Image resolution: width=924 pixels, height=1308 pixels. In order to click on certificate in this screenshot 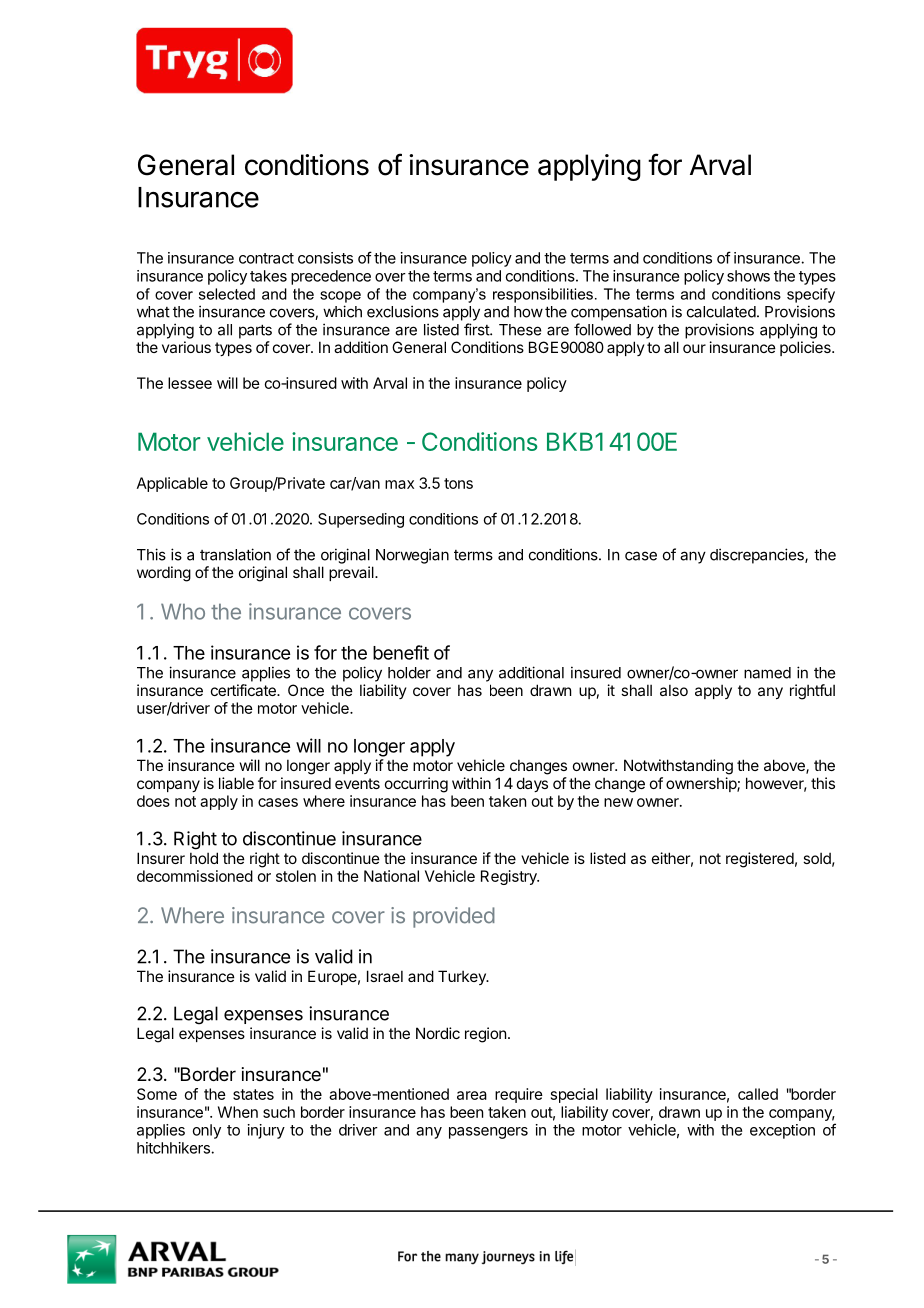, I will do `click(244, 690)`.
